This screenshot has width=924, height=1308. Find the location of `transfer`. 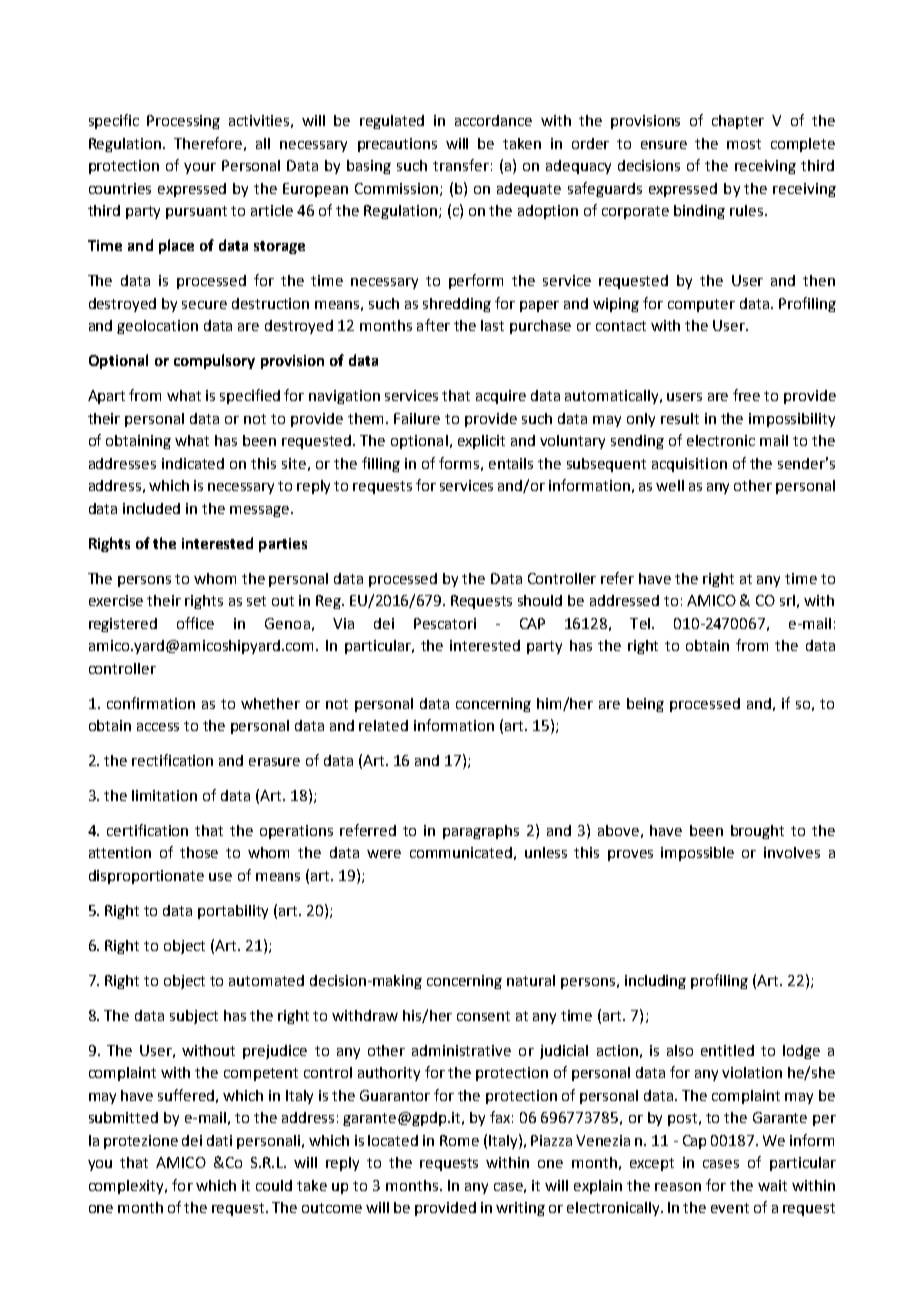

transfer is located at coordinates (461, 165).
